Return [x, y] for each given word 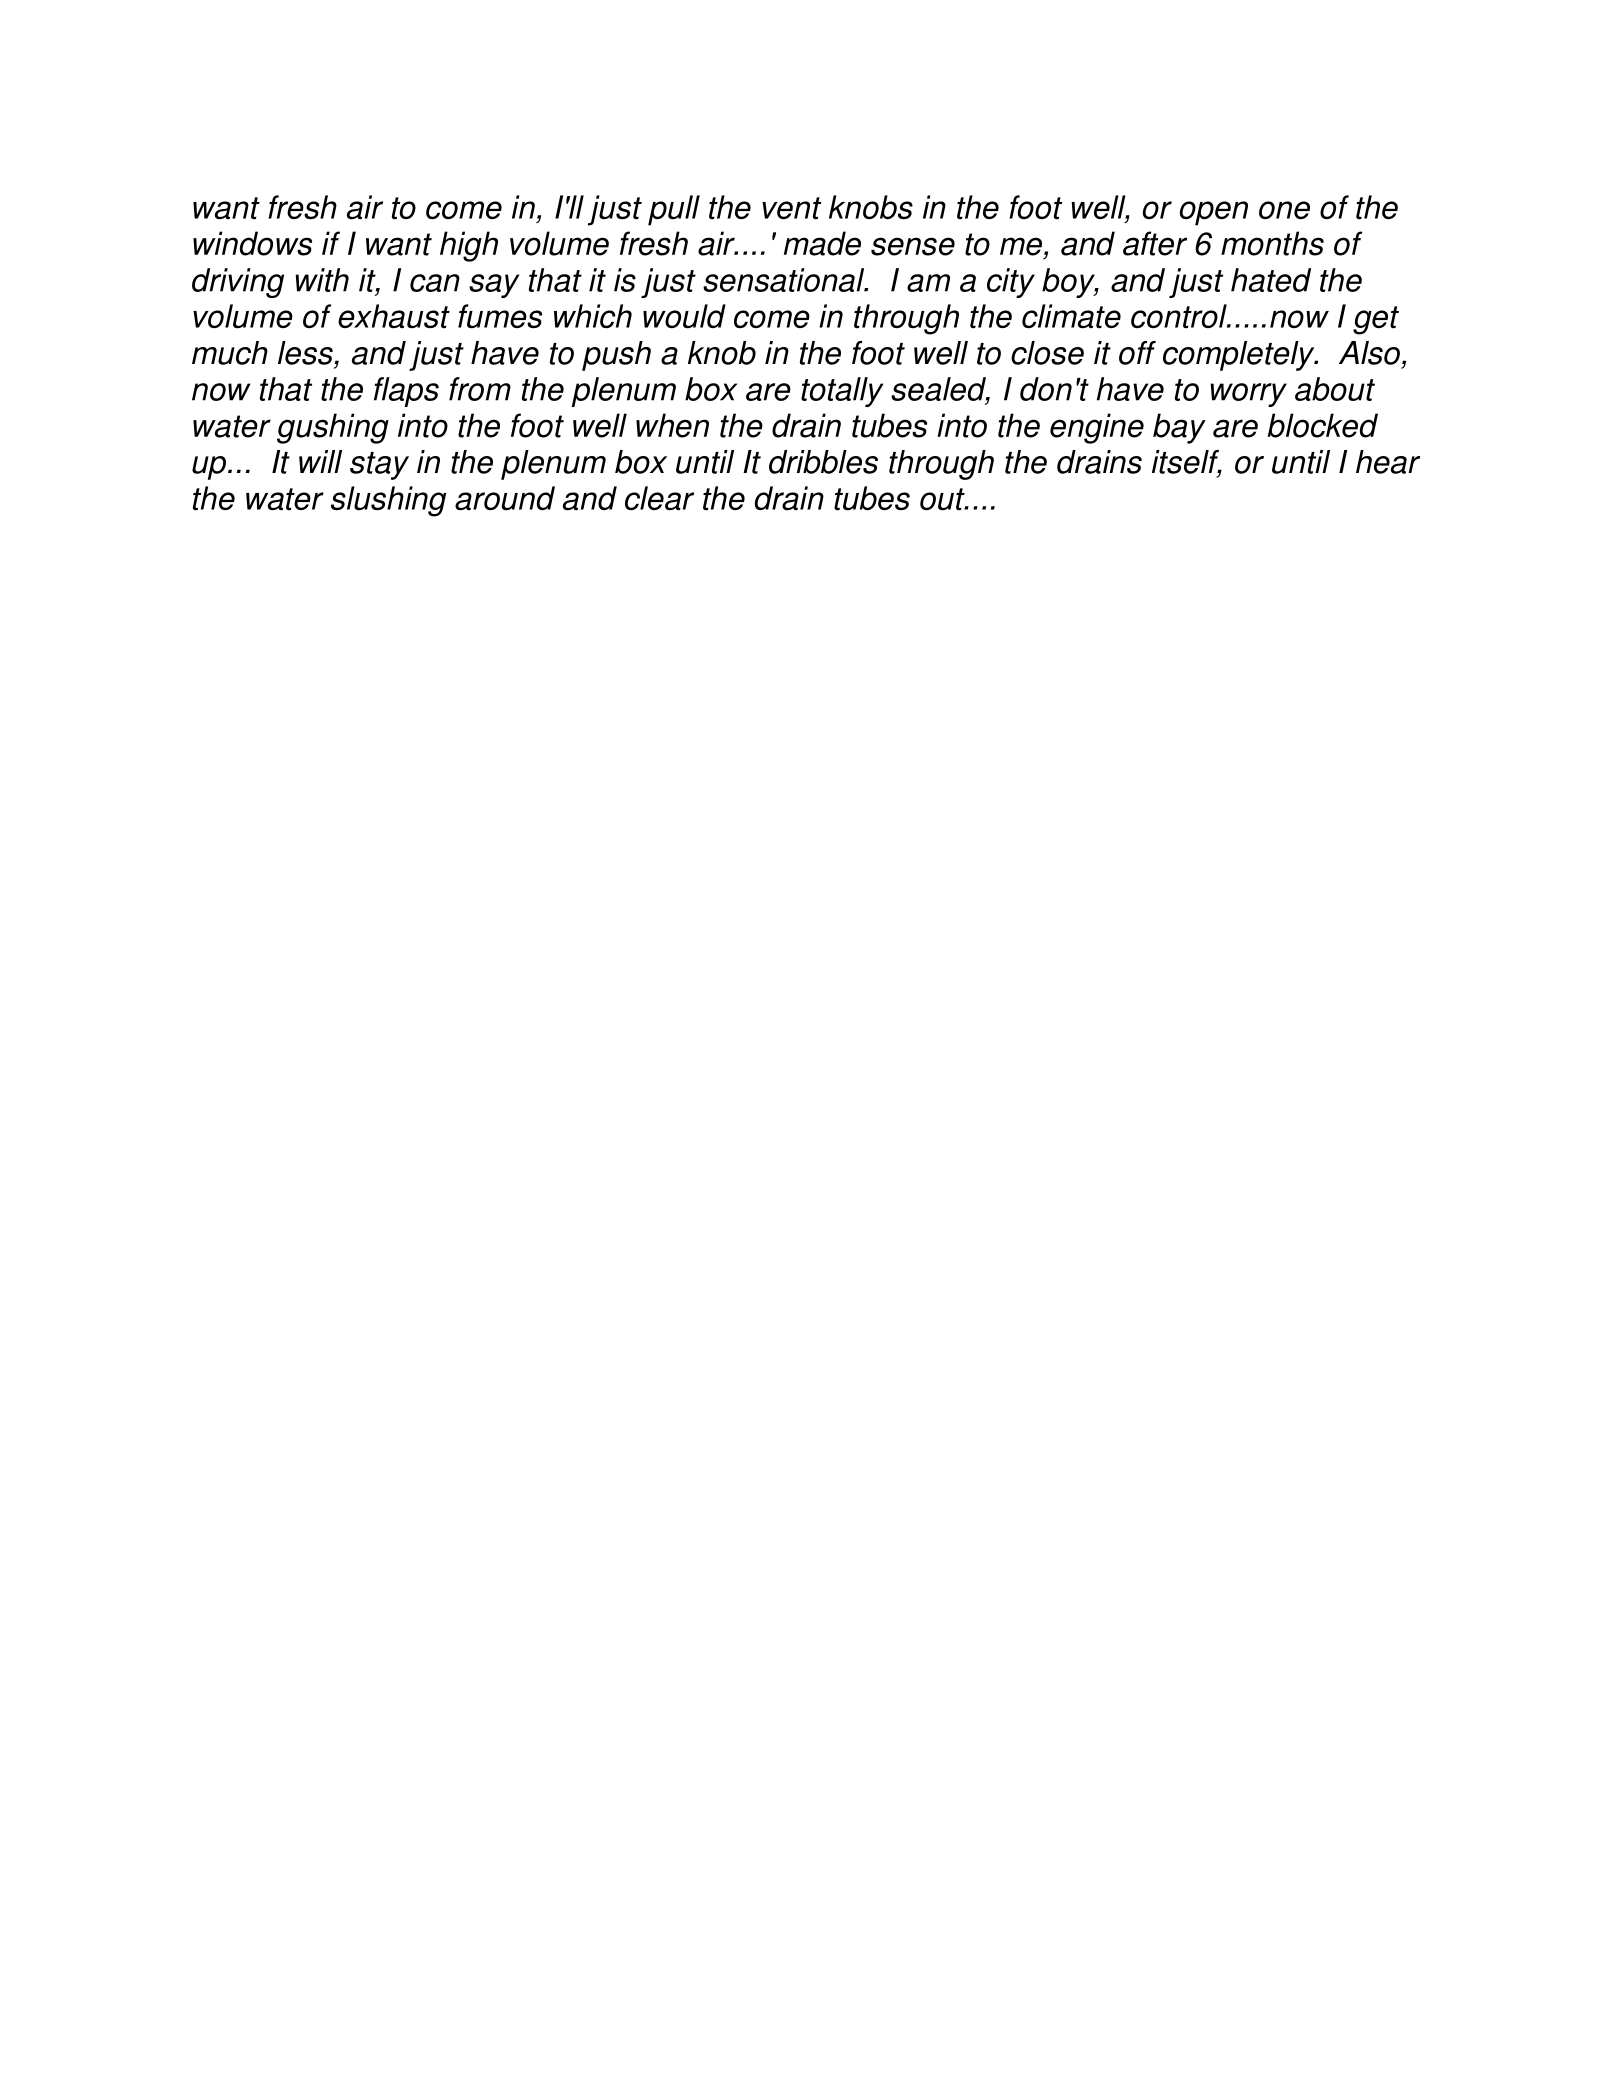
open [1214, 213]
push [616, 356]
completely [1240, 356]
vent [791, 208]
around [505, 498]
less [305, 353]
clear [659, 498]
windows [252, 243]
